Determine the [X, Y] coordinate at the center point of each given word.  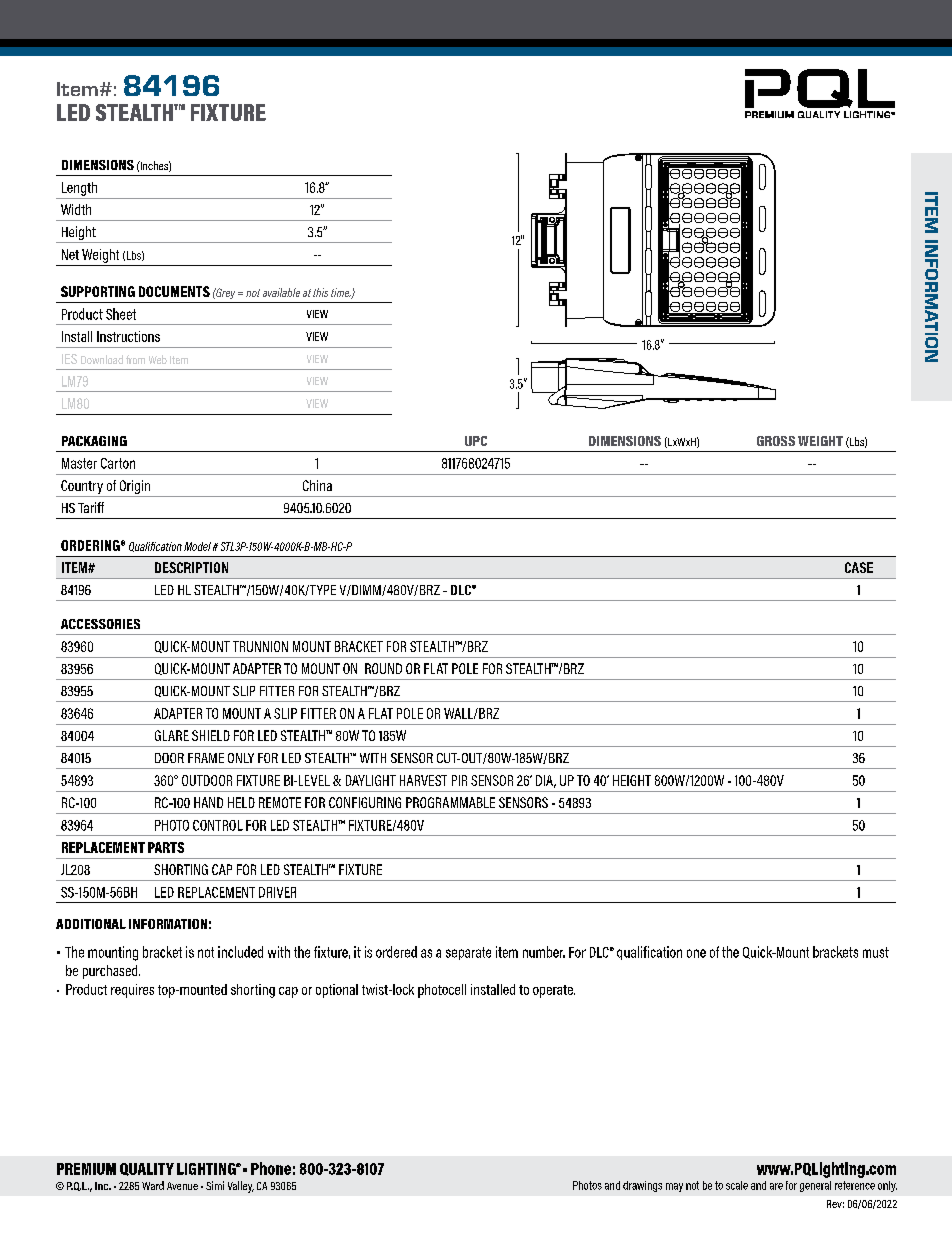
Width [76, 209]
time [341, 293]
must [876, 952]
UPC [476, 441]
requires [132, 991]
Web [158, 359]
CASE [859, 567]
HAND [208, 802]
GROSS [776, 441]
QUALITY [147, 1169]
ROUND [383, 668]
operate [554, 991]
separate [468, 953]
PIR [459, 780]
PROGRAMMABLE [450, 802]
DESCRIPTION [191, 567]
